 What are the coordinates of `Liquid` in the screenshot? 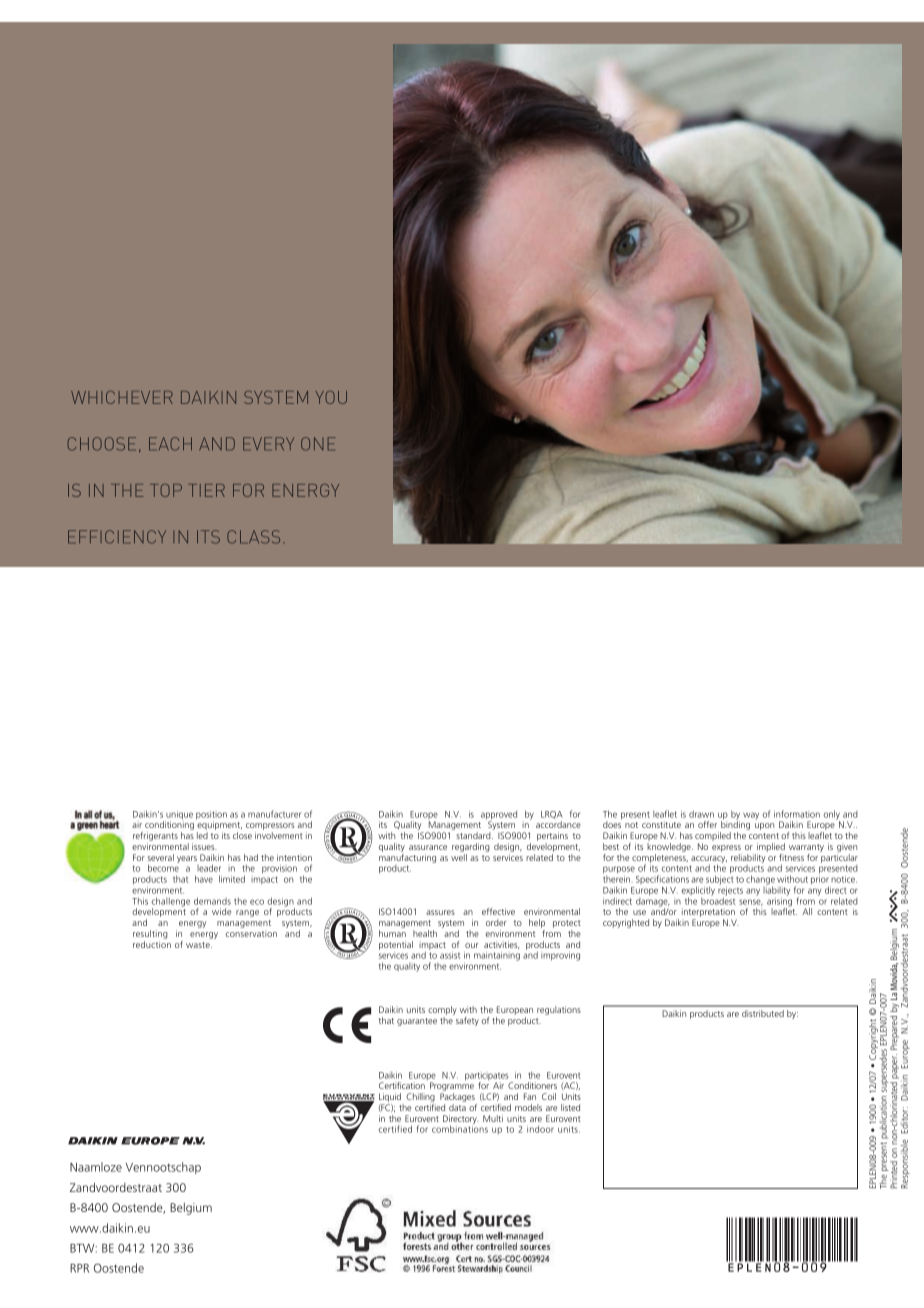 It's located at (391, 1099).
